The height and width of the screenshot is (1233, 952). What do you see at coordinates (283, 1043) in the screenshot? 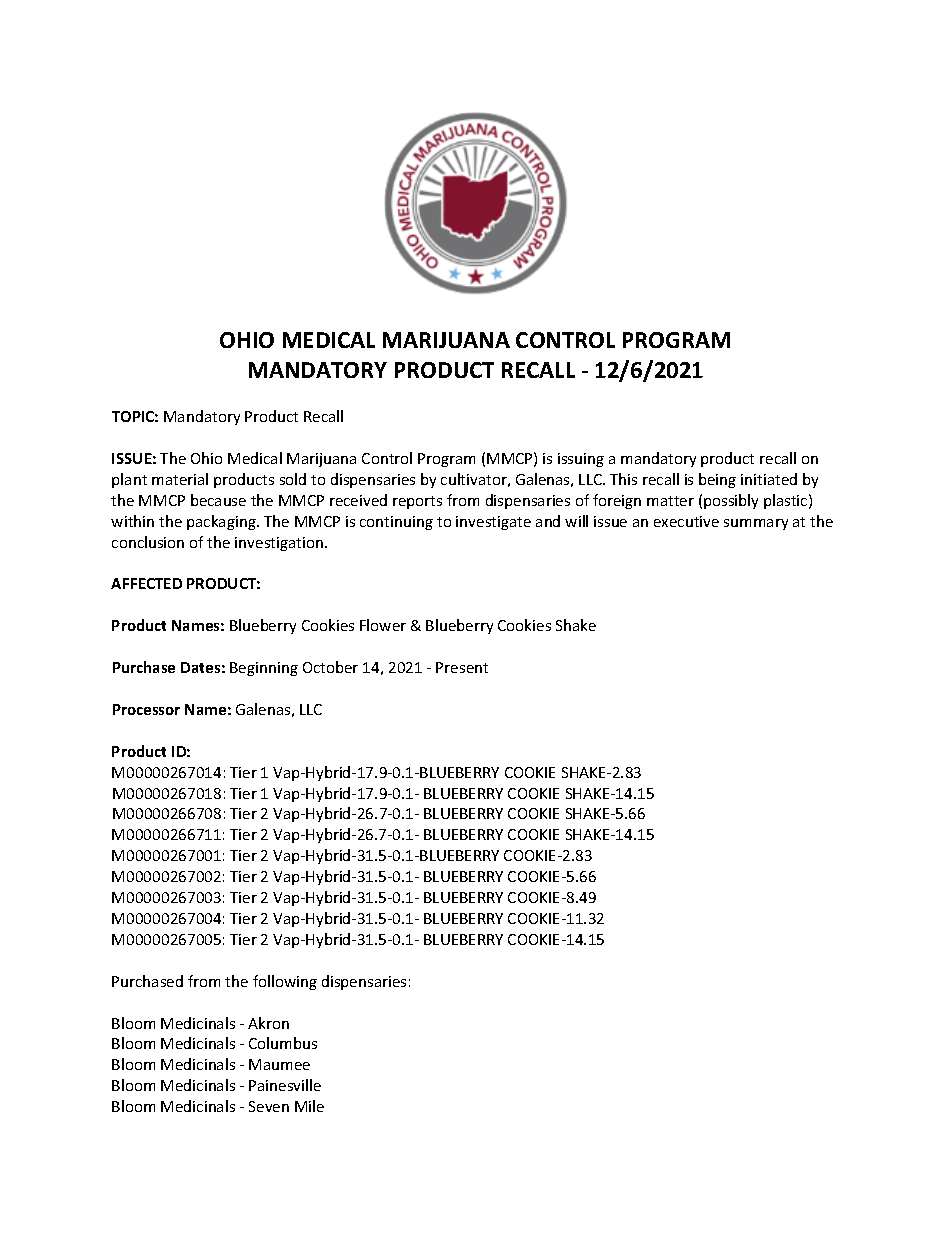
I see `Columbus` at bounding box center [283, 1043].
